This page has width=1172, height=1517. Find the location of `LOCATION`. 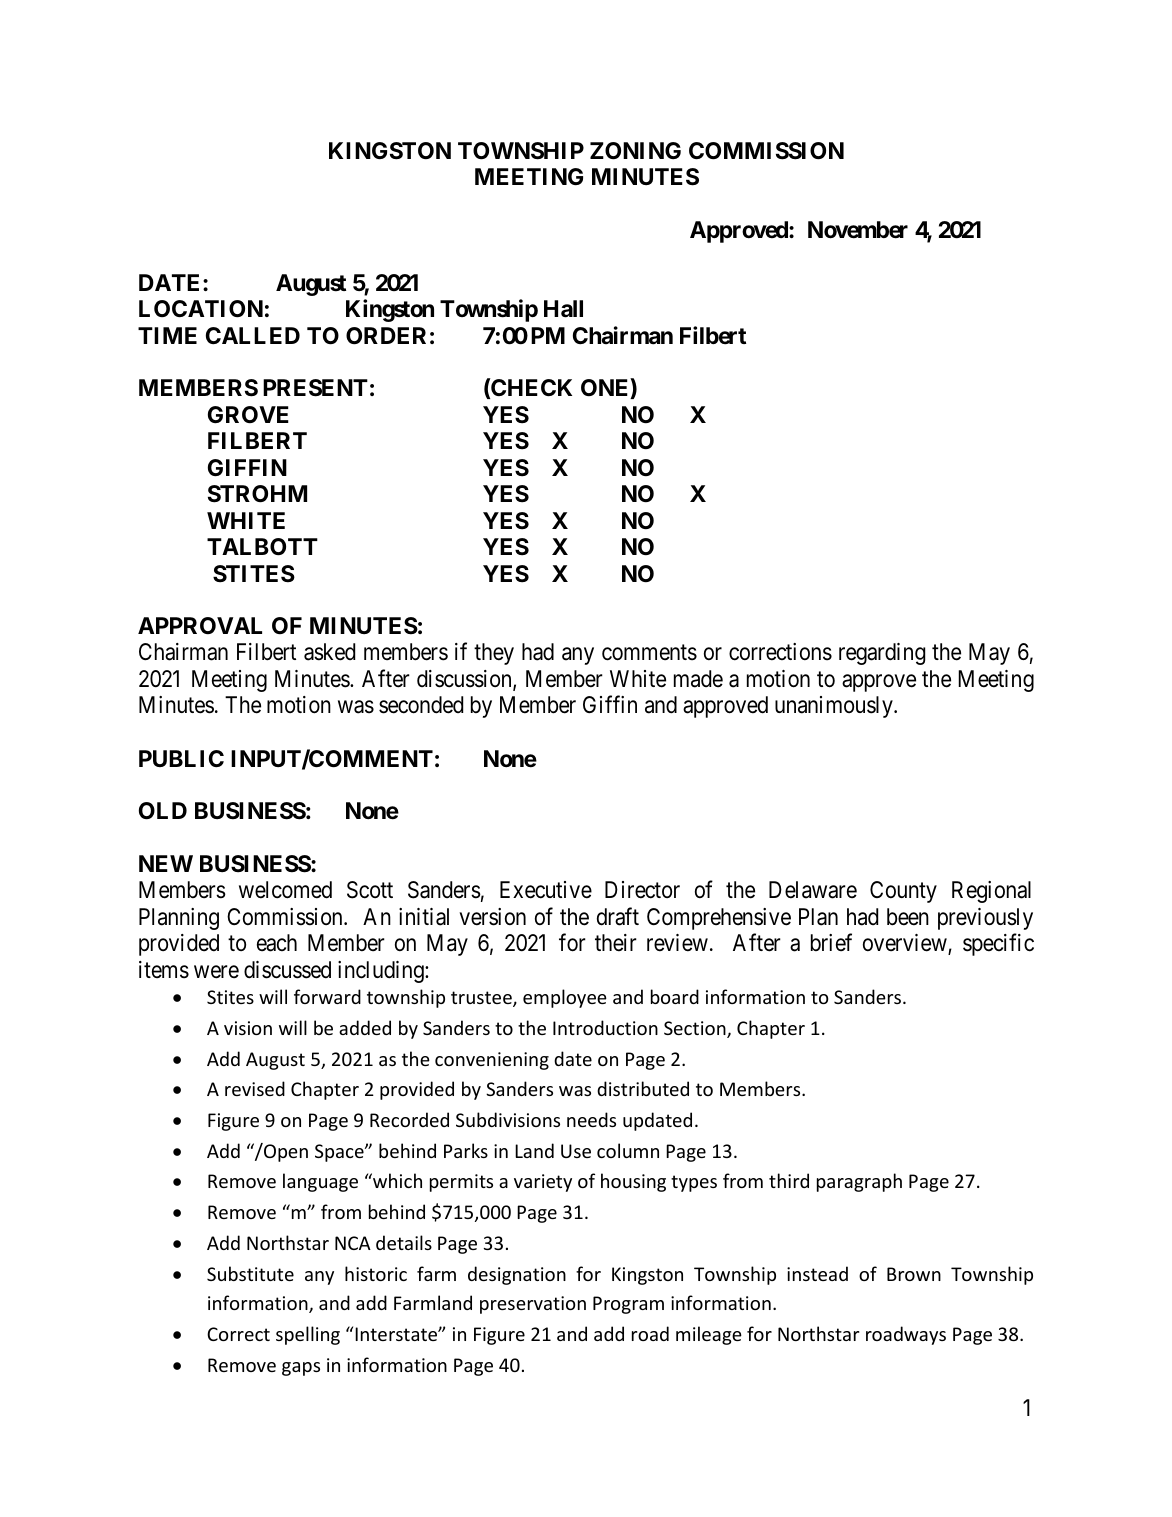

LOCATION is located at coordinates (201, 309).
